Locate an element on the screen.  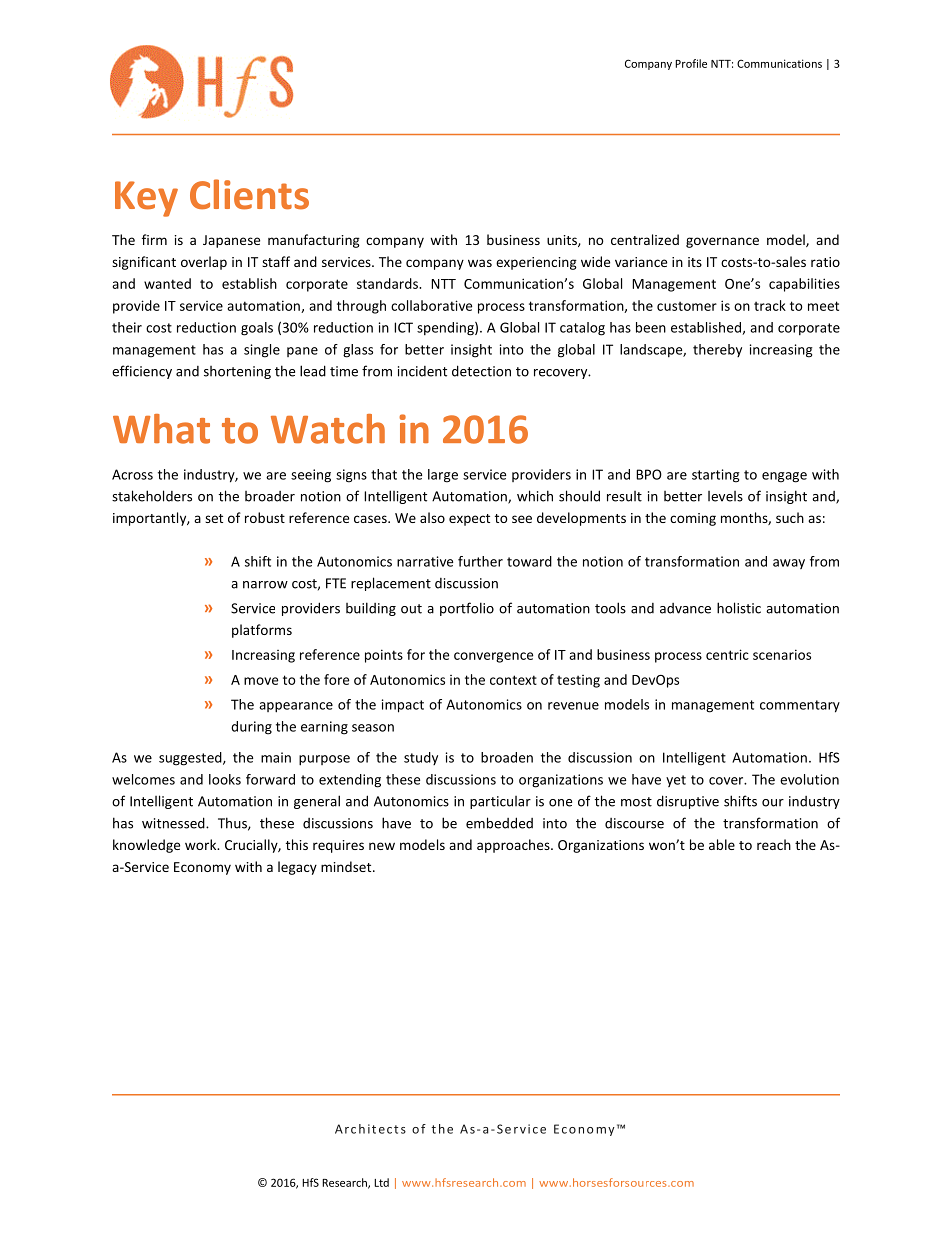
disruptive is located at coordinates (688, 802).
